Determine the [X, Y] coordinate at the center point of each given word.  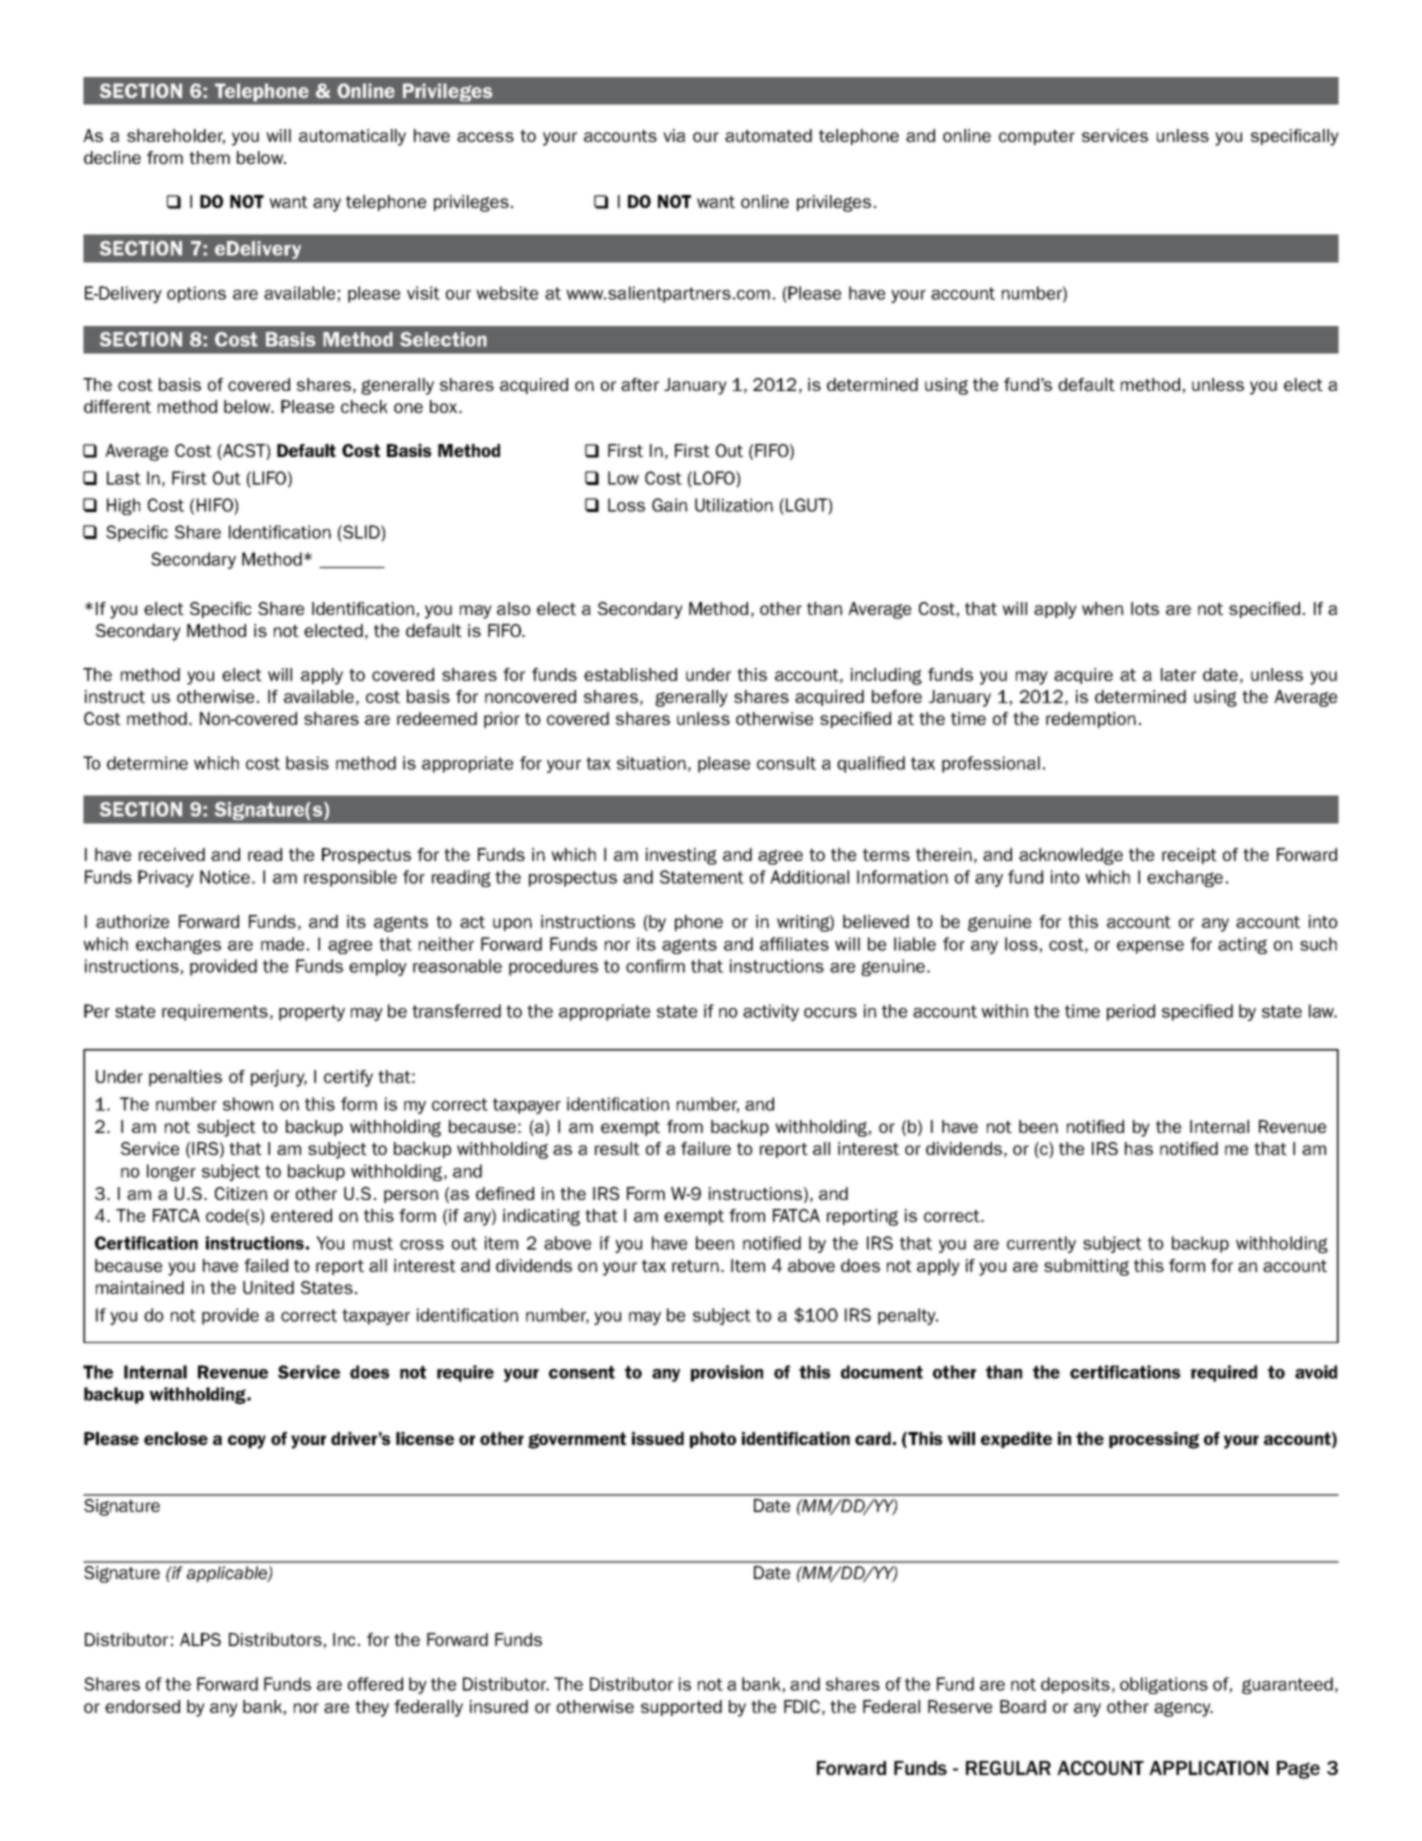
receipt [1189, 856]
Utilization [734, 505]
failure [706, 1148]
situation [651, 763]
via [674, 135]
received [172, 854]
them [209, 157]
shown [248, 1104]
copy [247, 1442]
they [372, 1708]
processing [1154, 1440]
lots [1145, 608]
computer [1037, 137]
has [1139, 1148]
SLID [361, 532]
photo [713, 1440]
